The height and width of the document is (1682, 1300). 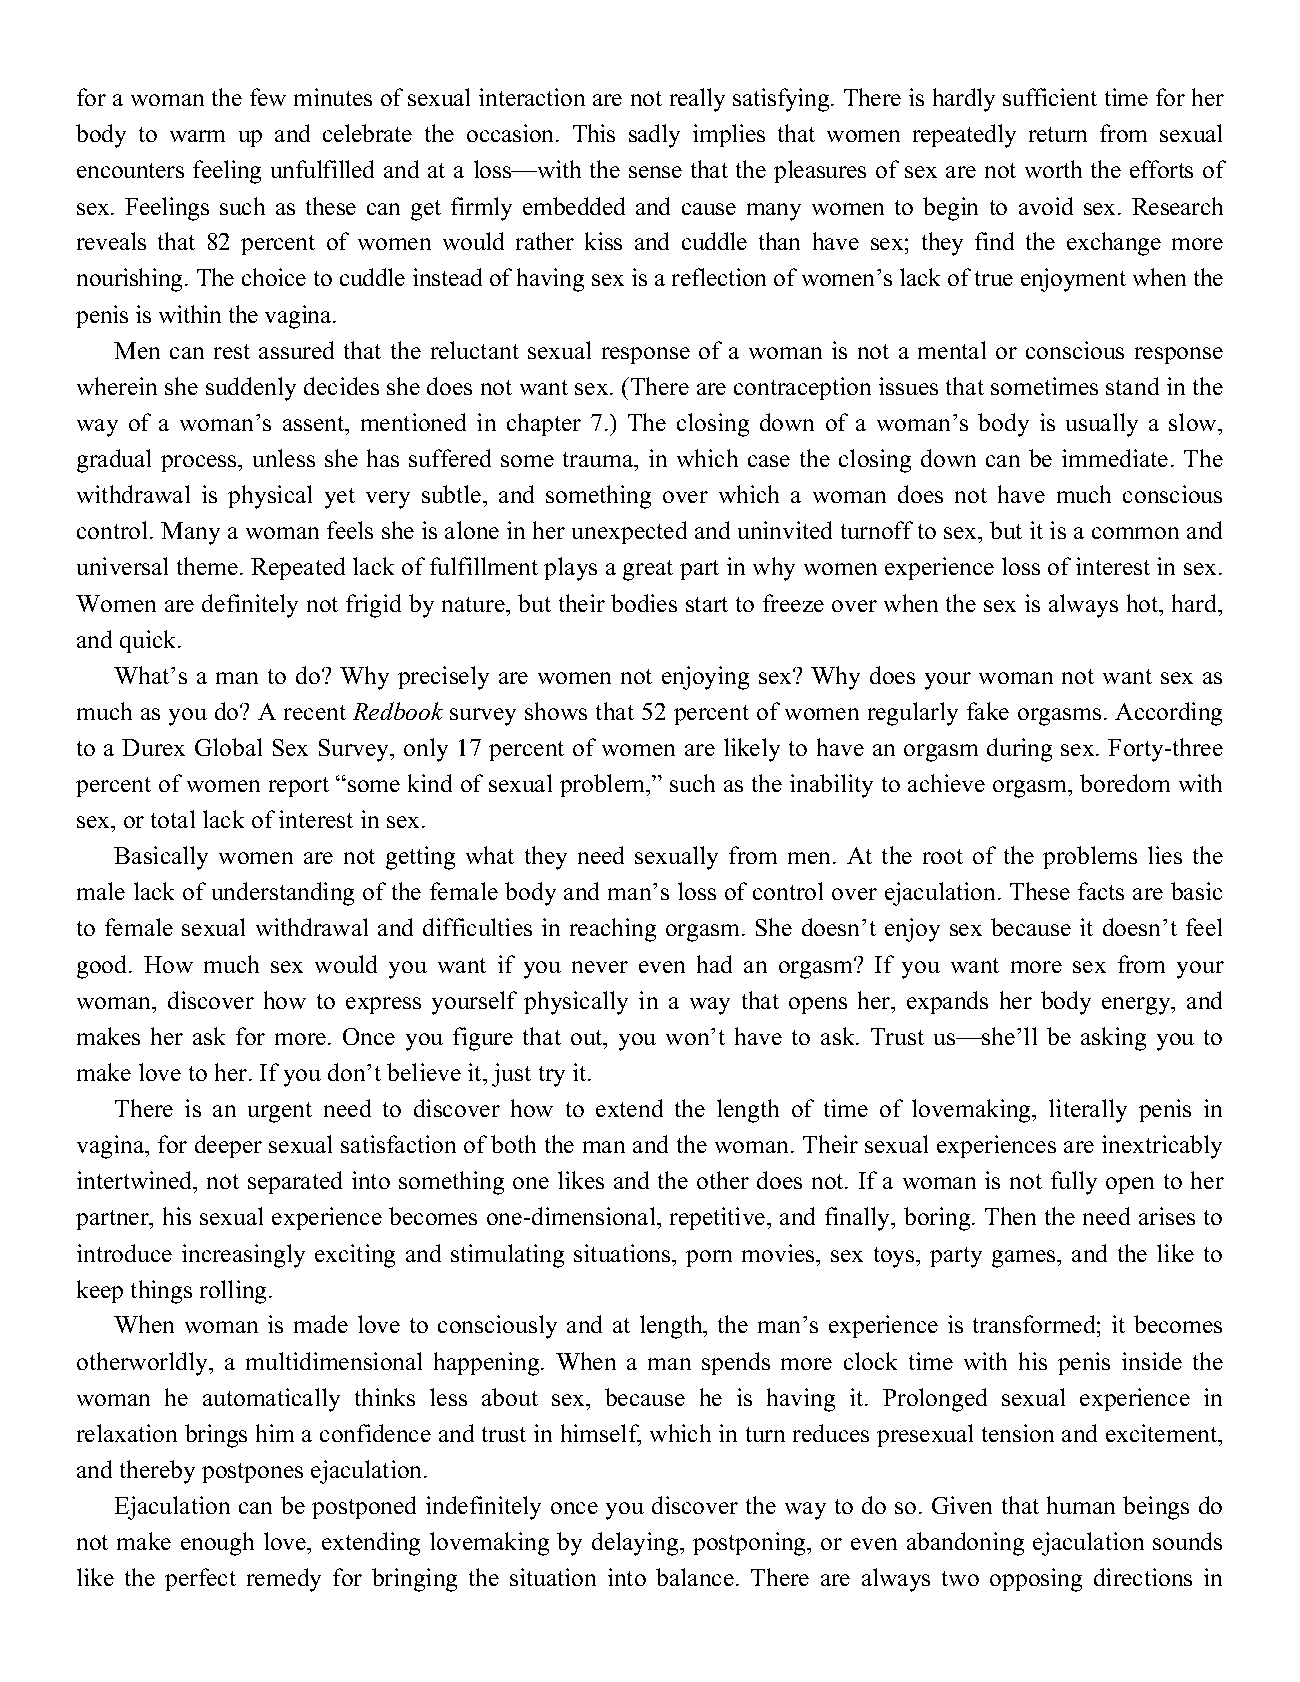 What do you see at coordinates (1053, 169) in the document?
I see `worth` at bounding box center [1053, 169].
